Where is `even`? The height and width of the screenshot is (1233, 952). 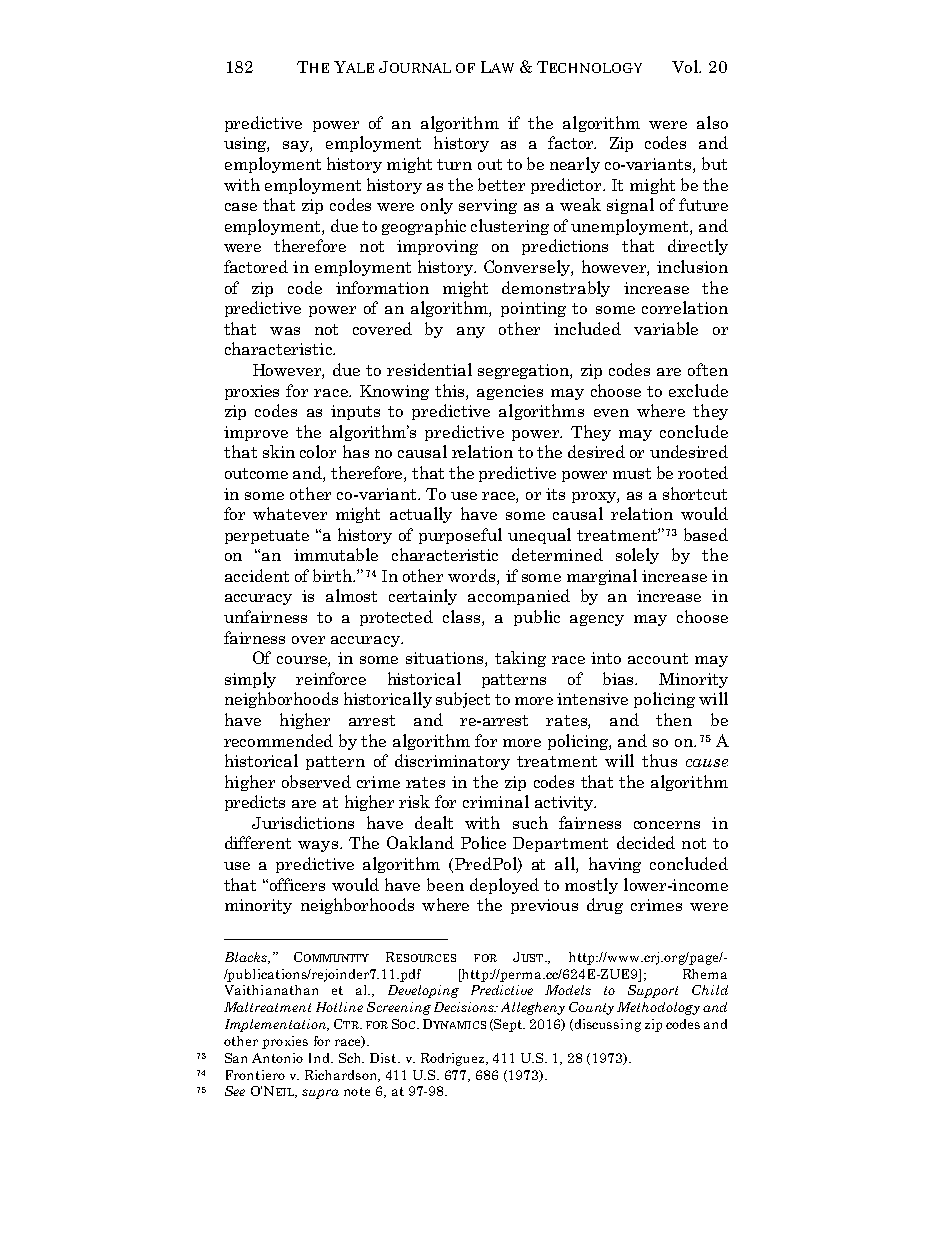
even is located at coordinates (611, 413).
